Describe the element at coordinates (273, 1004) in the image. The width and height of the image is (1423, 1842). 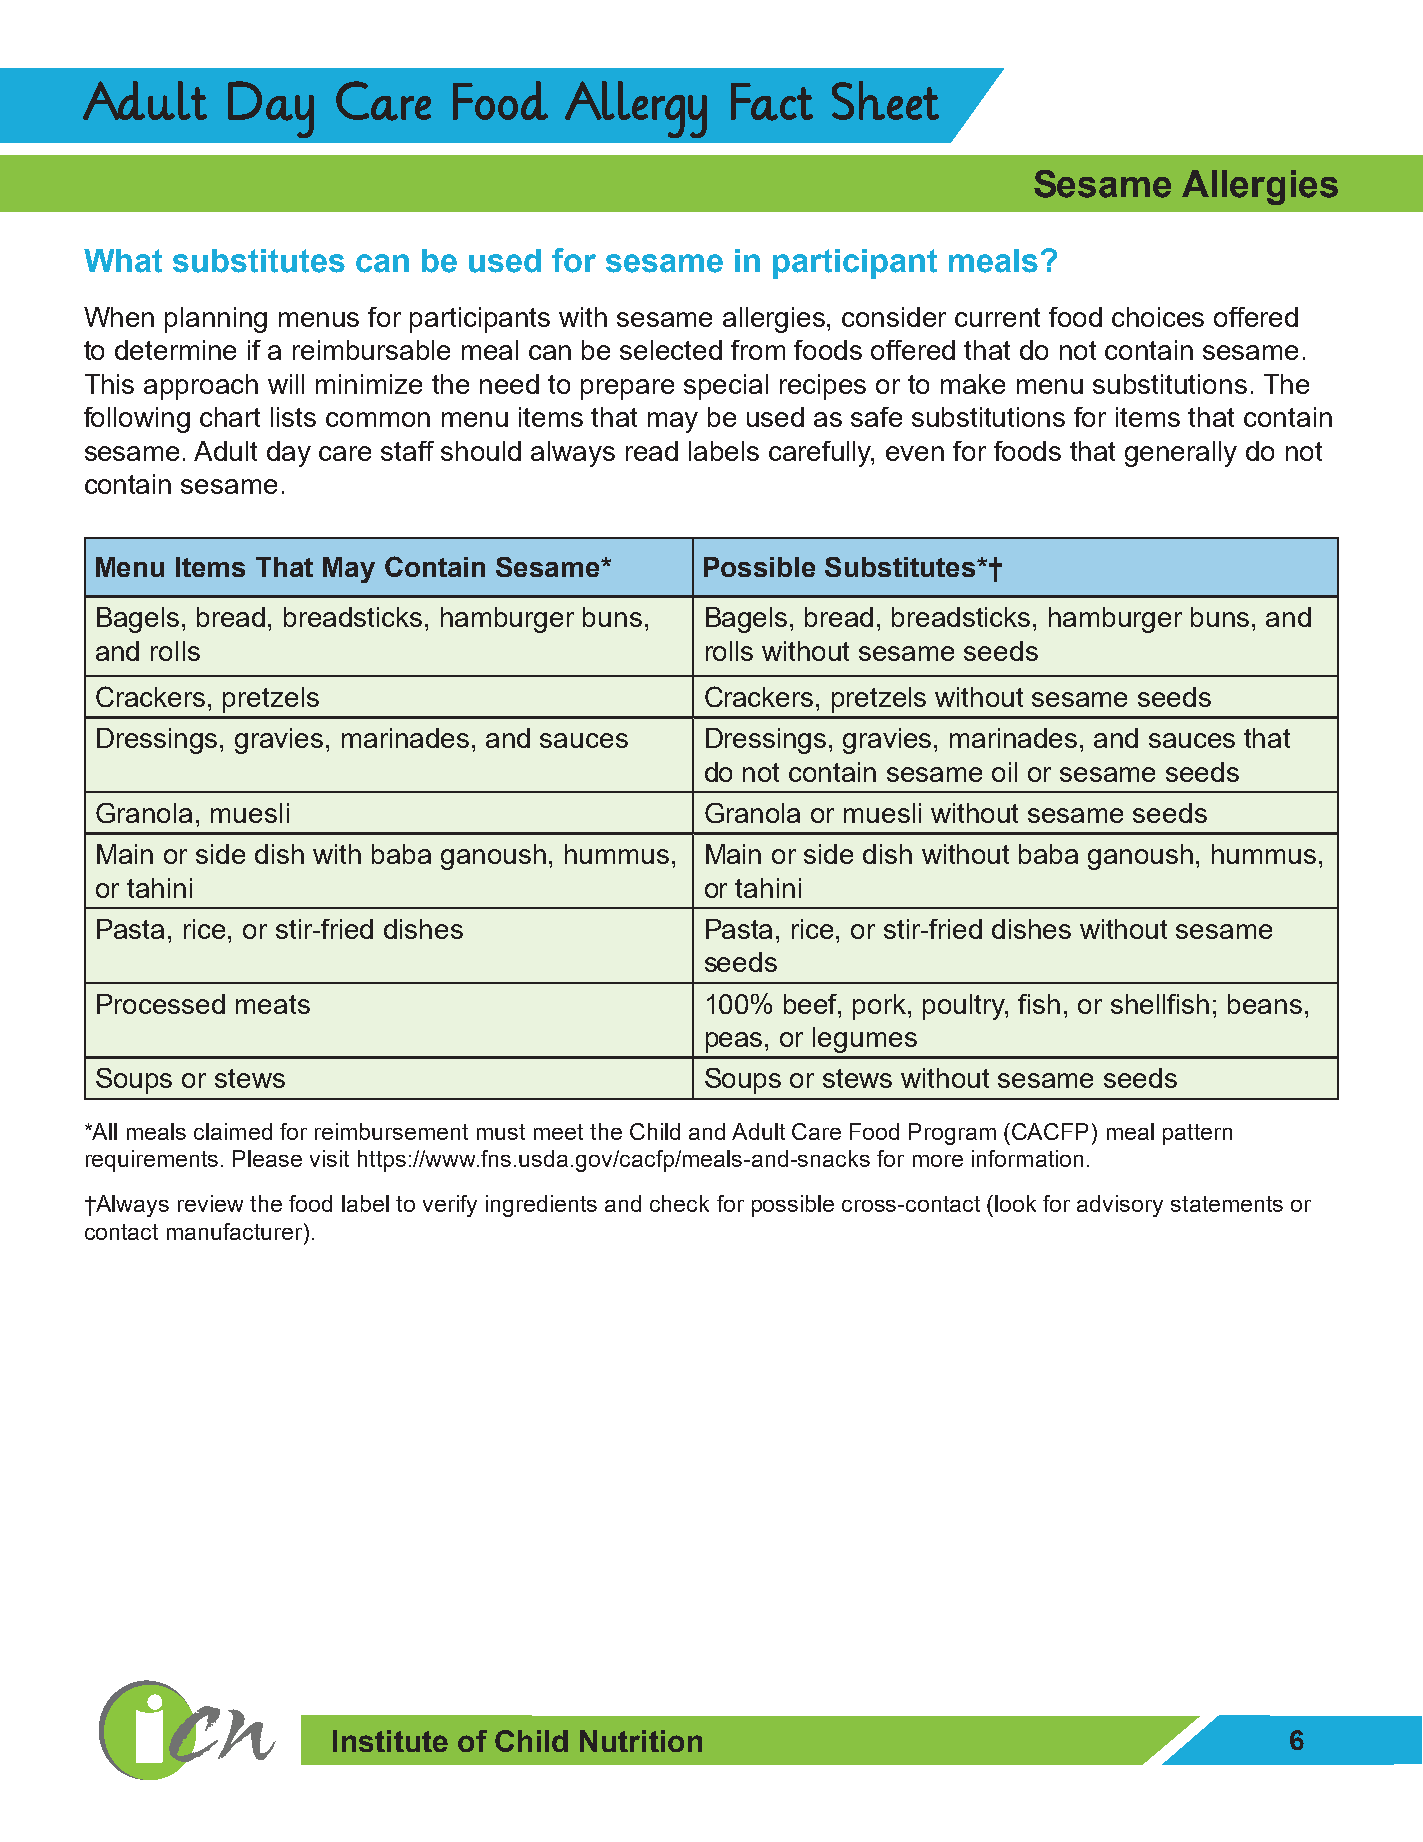
I see `meats` at that location.
